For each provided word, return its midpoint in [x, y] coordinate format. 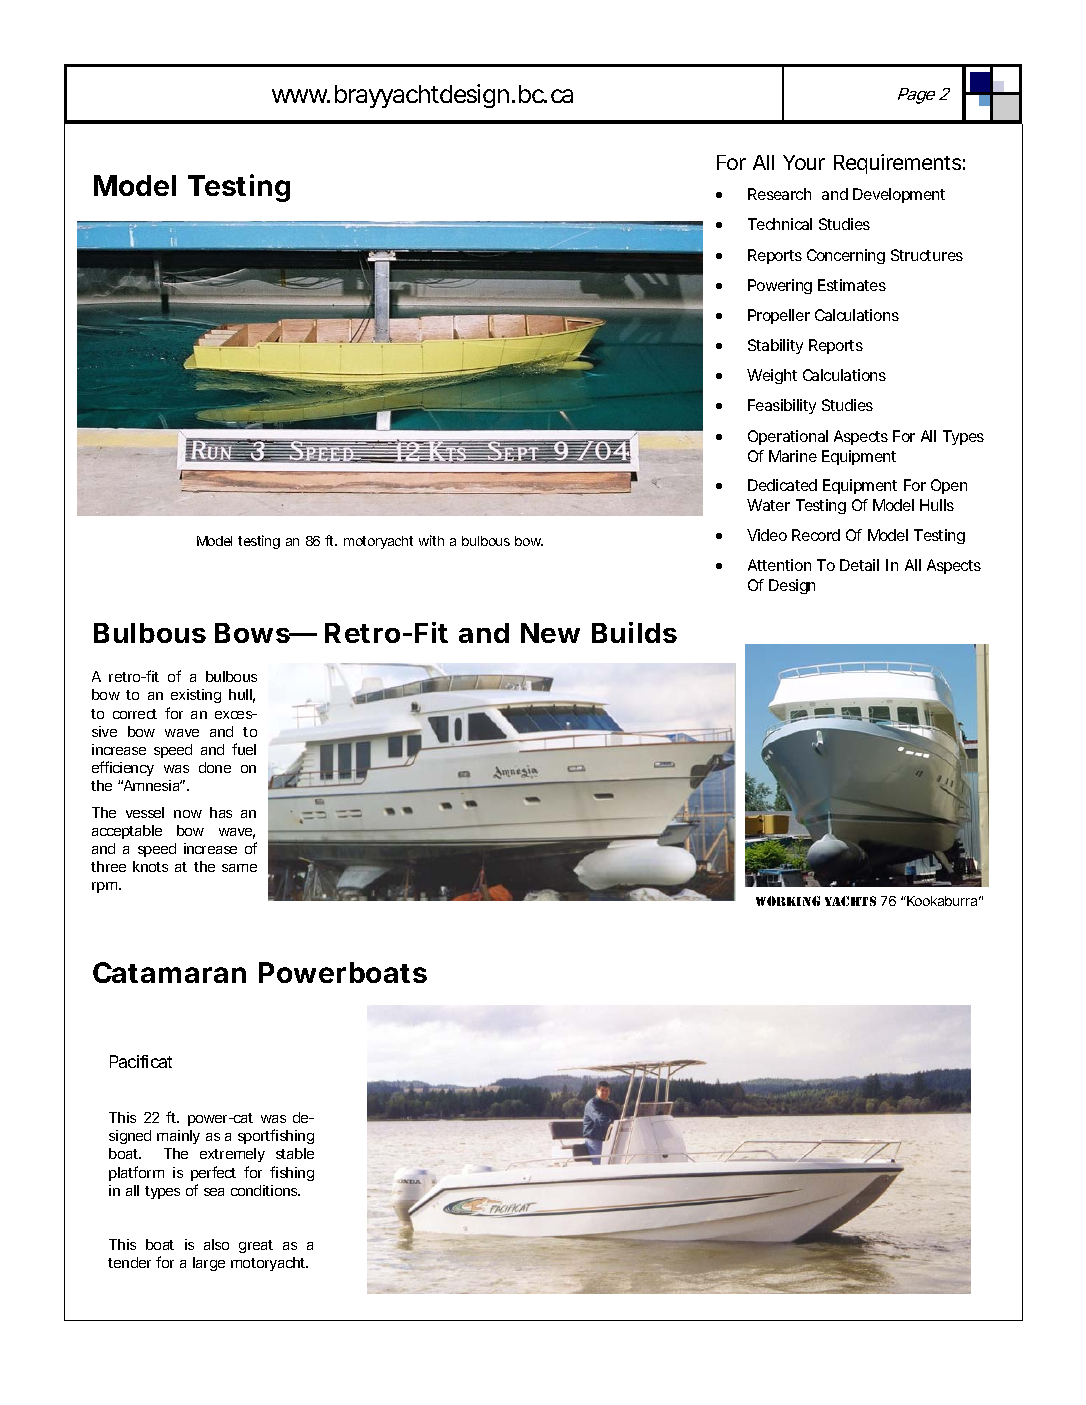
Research [779, 194]
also [216, 1244]
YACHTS [850, 901]
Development [899, 195]
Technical [780, 224]
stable [295, 1153]
